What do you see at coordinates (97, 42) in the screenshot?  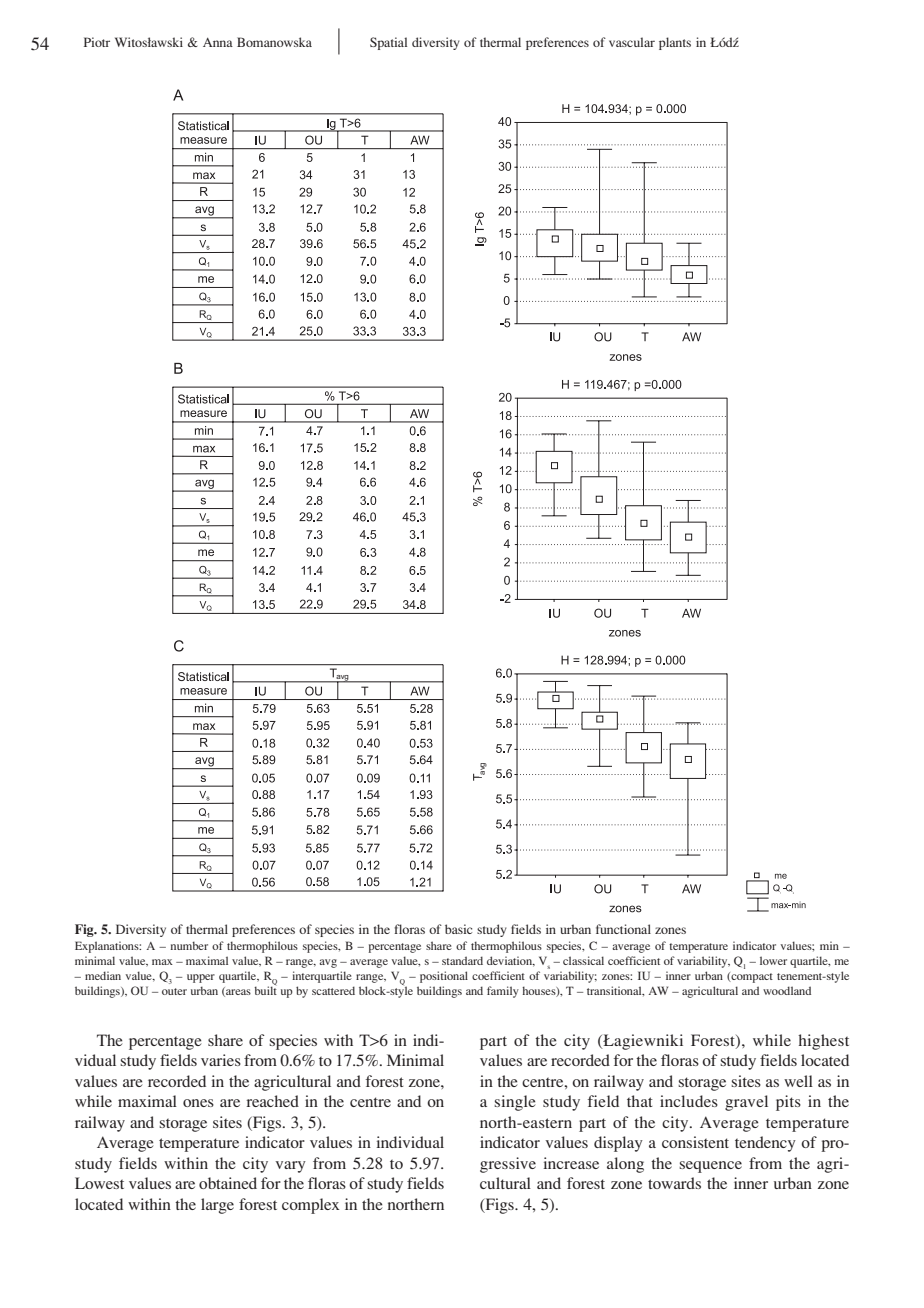 I see `Piotr` at bounding box center [97, 42].
